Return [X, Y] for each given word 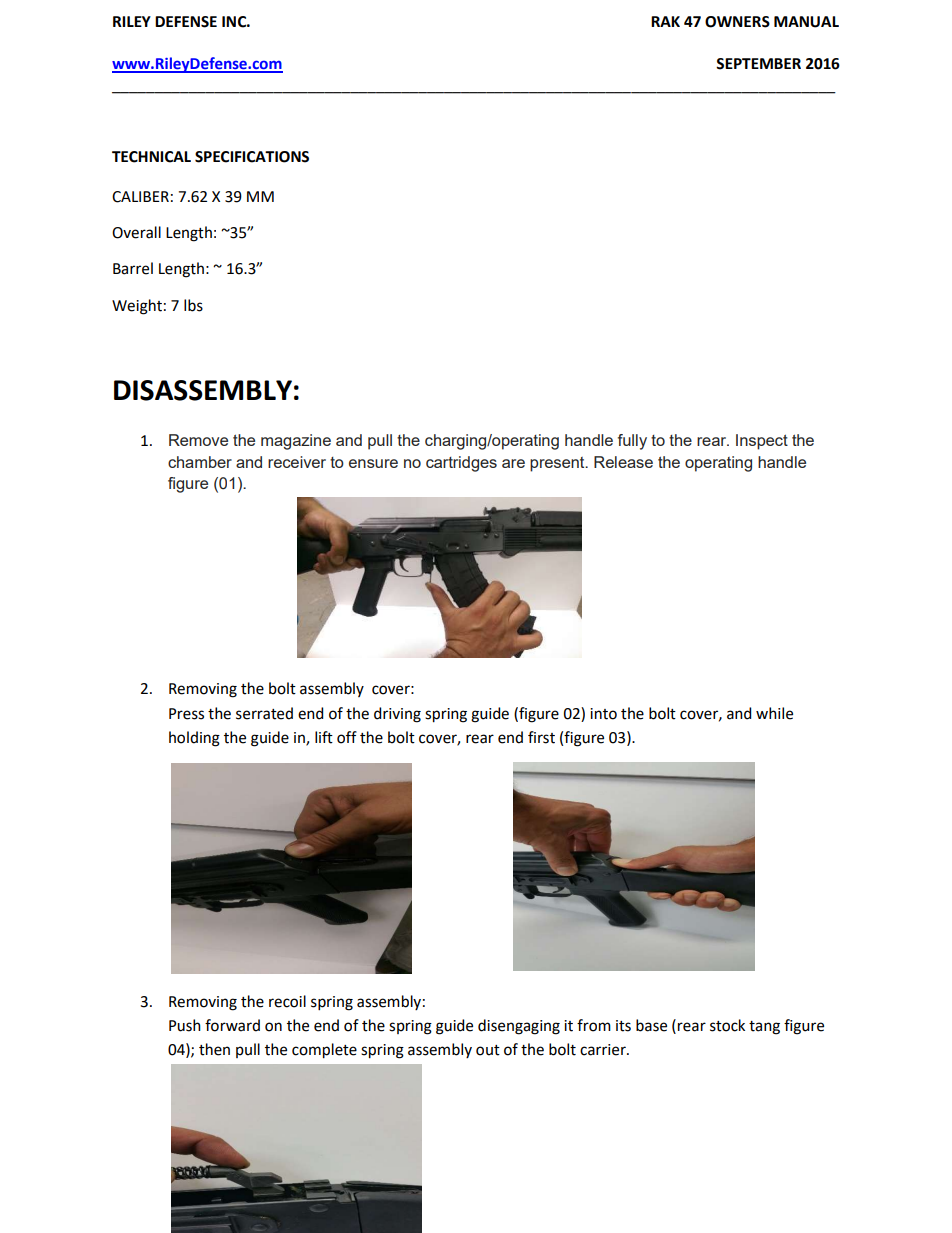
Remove [198, 440]
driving [397, 715]
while [774, 713]
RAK [665, 21]
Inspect [762, 442]
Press [186, 714]
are [513, 463]
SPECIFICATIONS [252, 157]
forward [232, 1025]
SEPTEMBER [758, 64]
